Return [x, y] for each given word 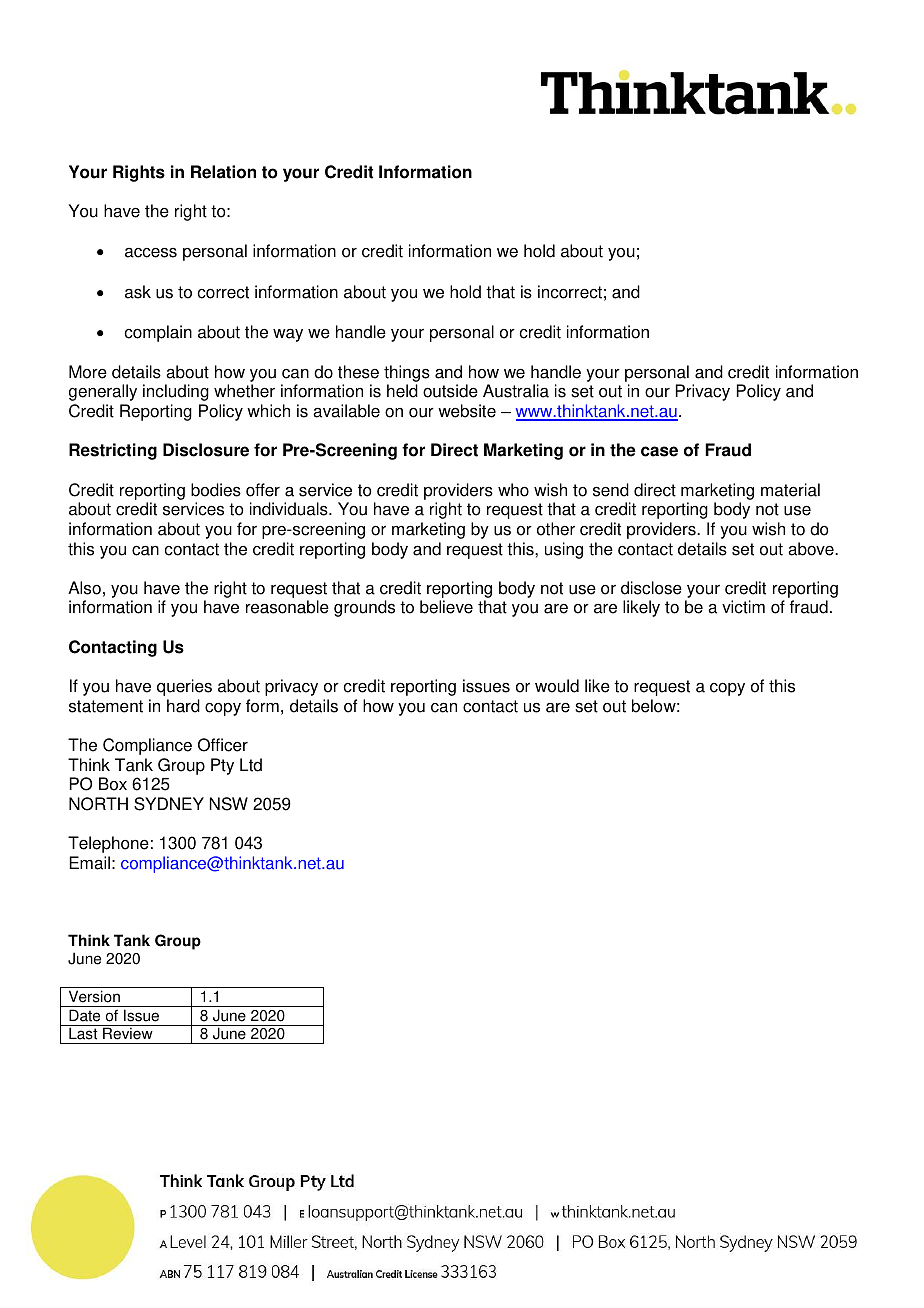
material [790, 490]
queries [184, 687]
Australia [516, 391]
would [557, 686]
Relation [223, 172]
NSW [229, 804]
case [659, 451]
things [407, 373]
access [151, 252]
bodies [216, 490]
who [513, 490]
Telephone [108, 844]
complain [158, 333]
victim [743, 607]
